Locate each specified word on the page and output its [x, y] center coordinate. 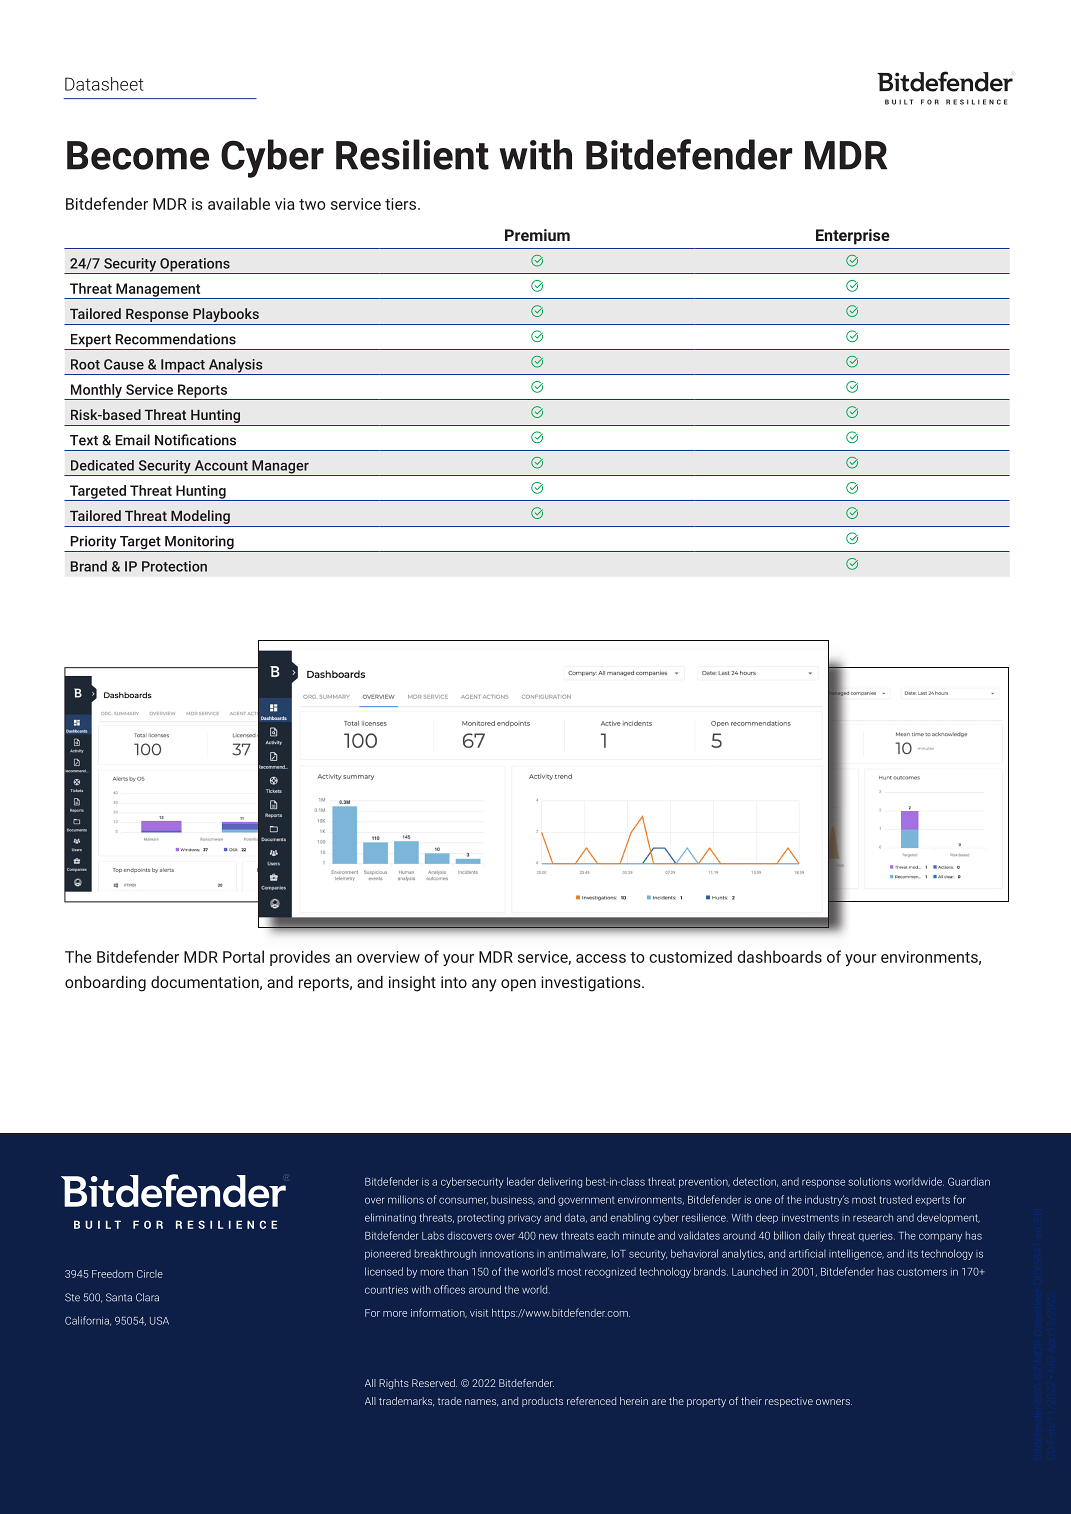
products [542, 1402]
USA [159, 1320]
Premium [537, 235]
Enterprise [853, 237]
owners [834, 1402]
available [239, 203]
